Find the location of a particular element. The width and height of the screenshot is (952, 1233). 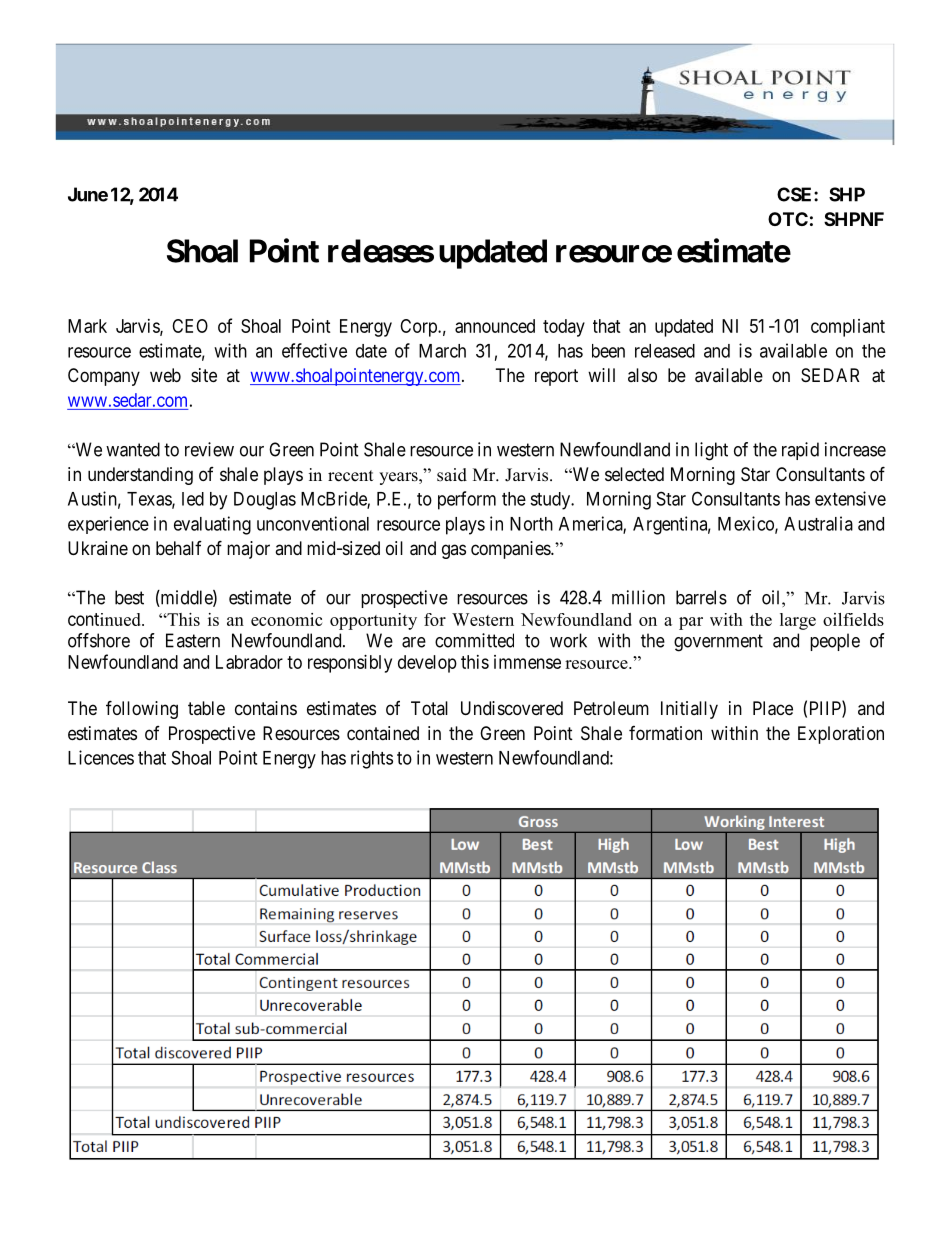

announced is located at coordinates (495, 326).
